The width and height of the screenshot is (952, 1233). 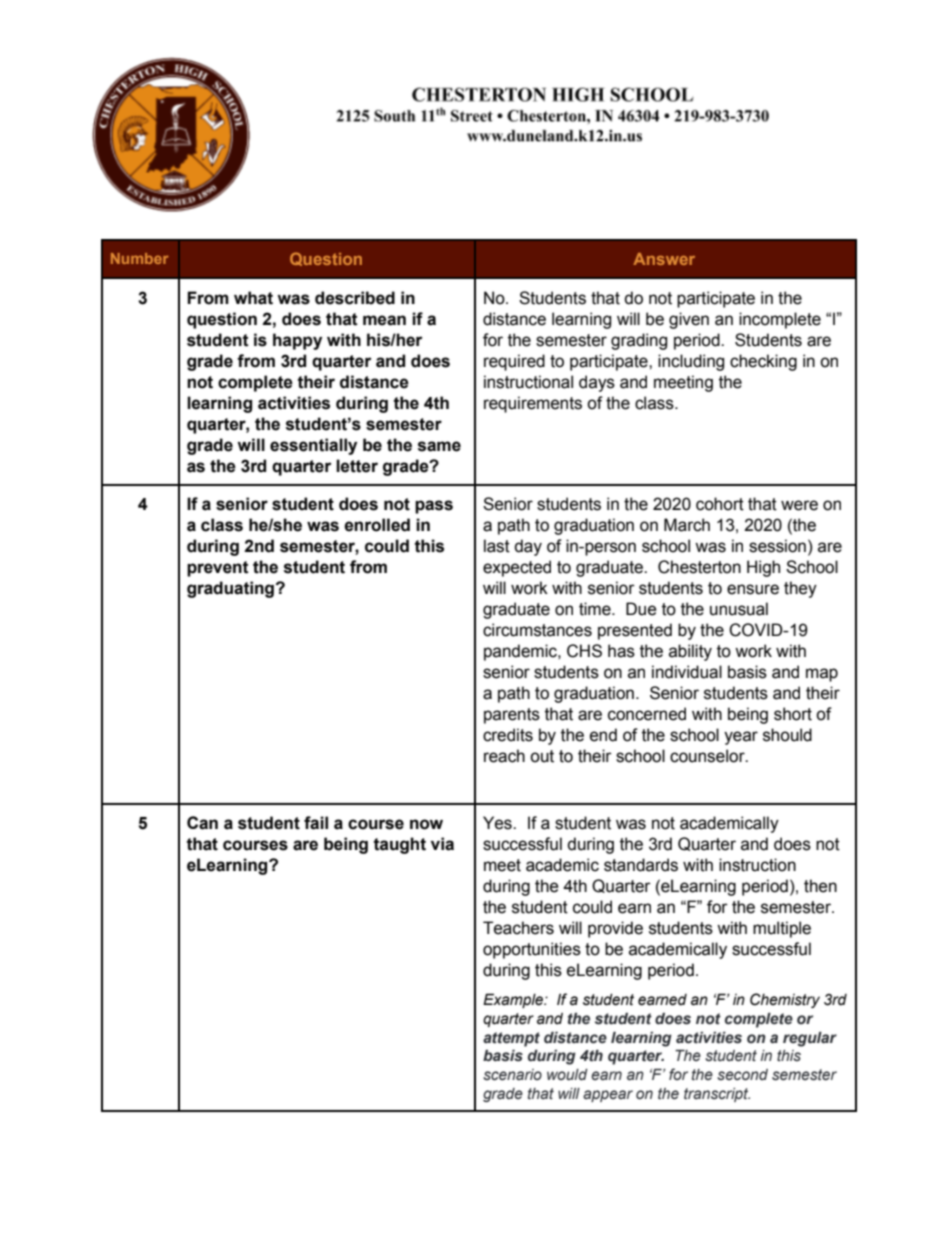 What do you see at coordinates (720, 504) in the screenshot?
I see `cohort` at bounding box center [720, 504].
